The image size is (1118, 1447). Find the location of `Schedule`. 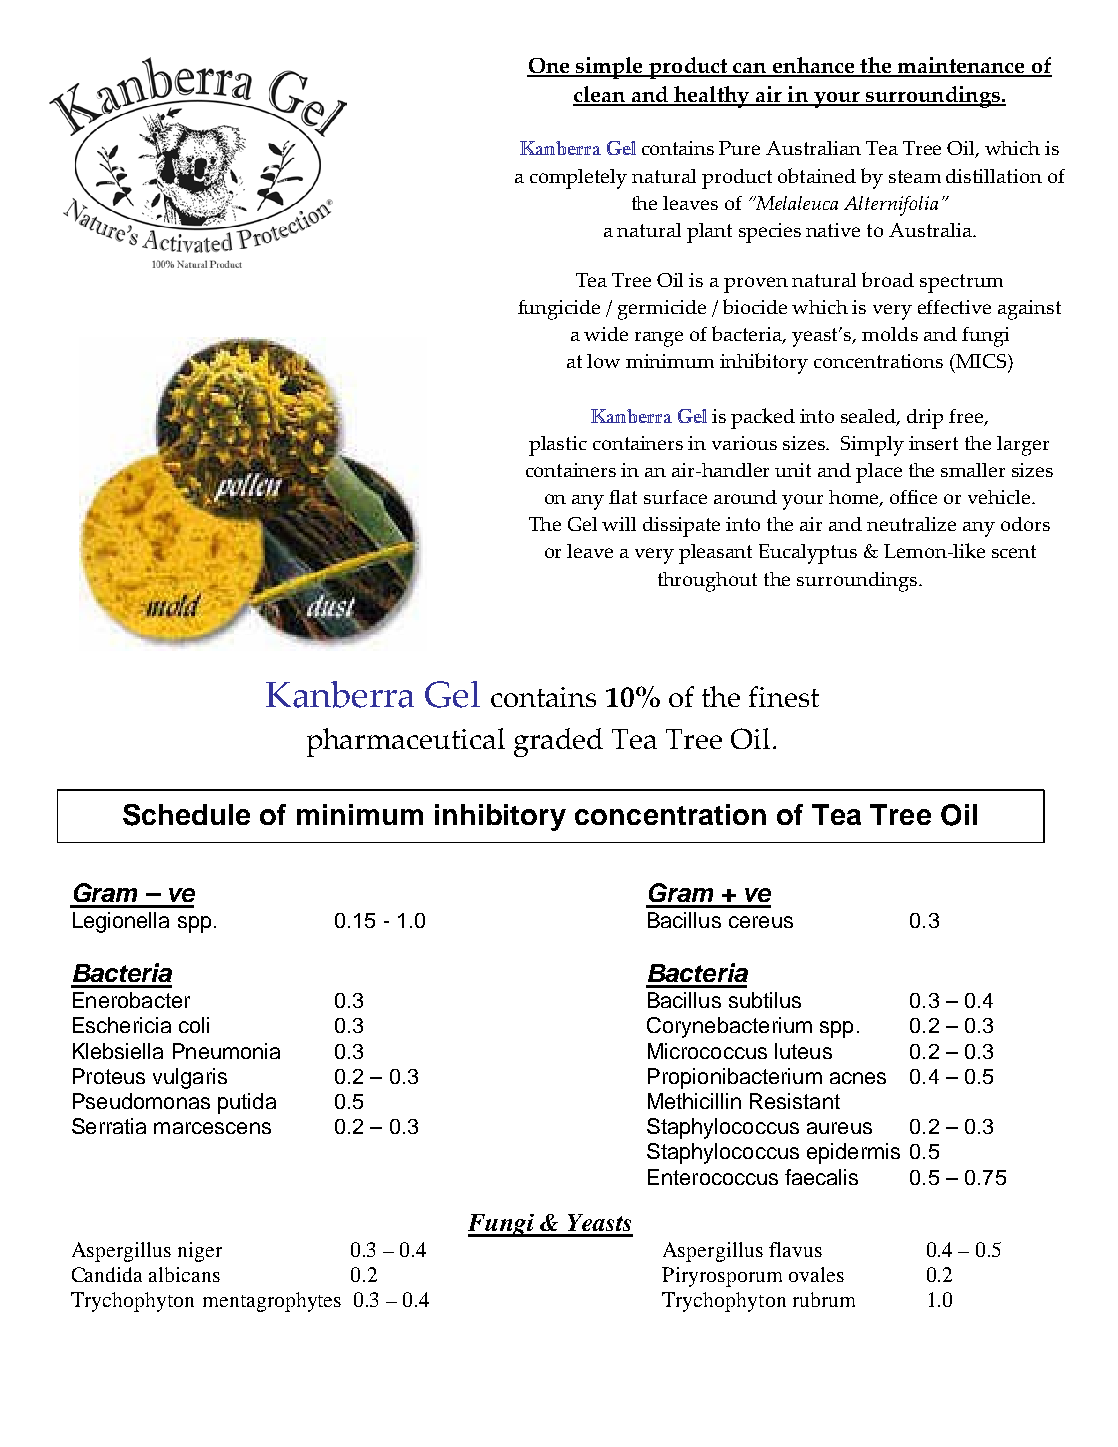

Schedule is located at coordinates (186, 815).
